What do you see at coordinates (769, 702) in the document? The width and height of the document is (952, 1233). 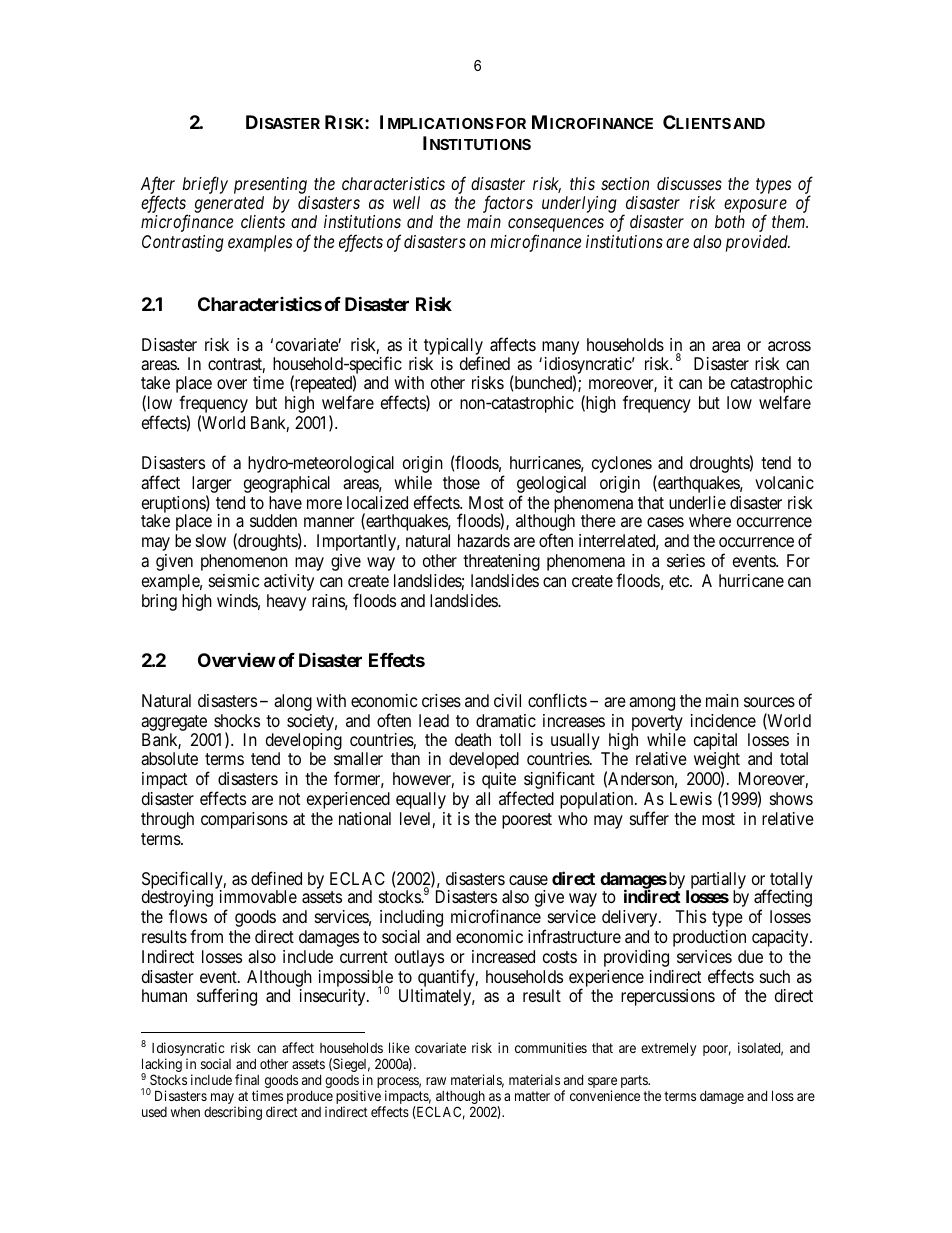 I see `sources` at bounding box center [769, 702].
